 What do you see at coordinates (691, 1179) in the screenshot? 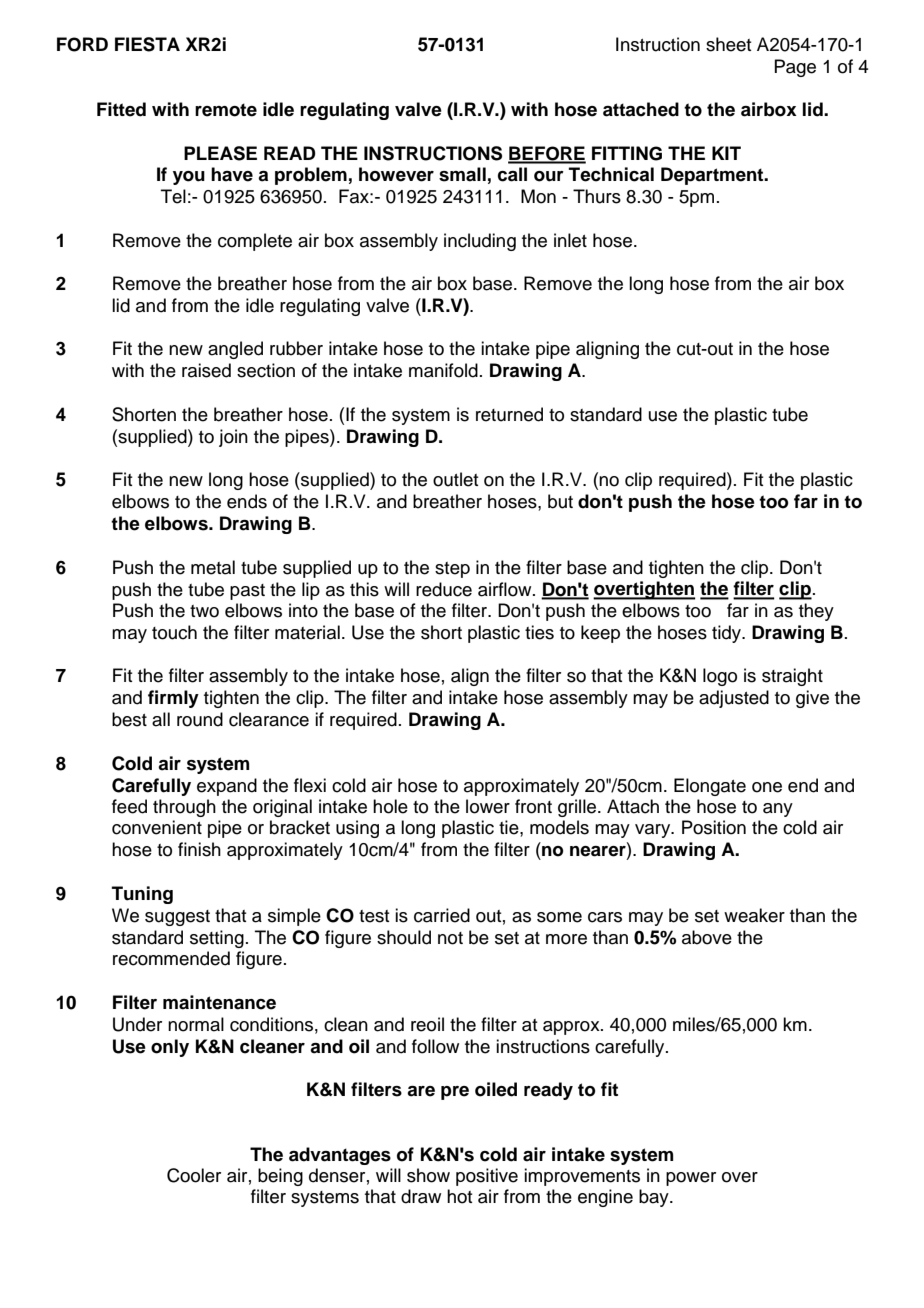
I see `power` at bounding box center [691, 1179].
